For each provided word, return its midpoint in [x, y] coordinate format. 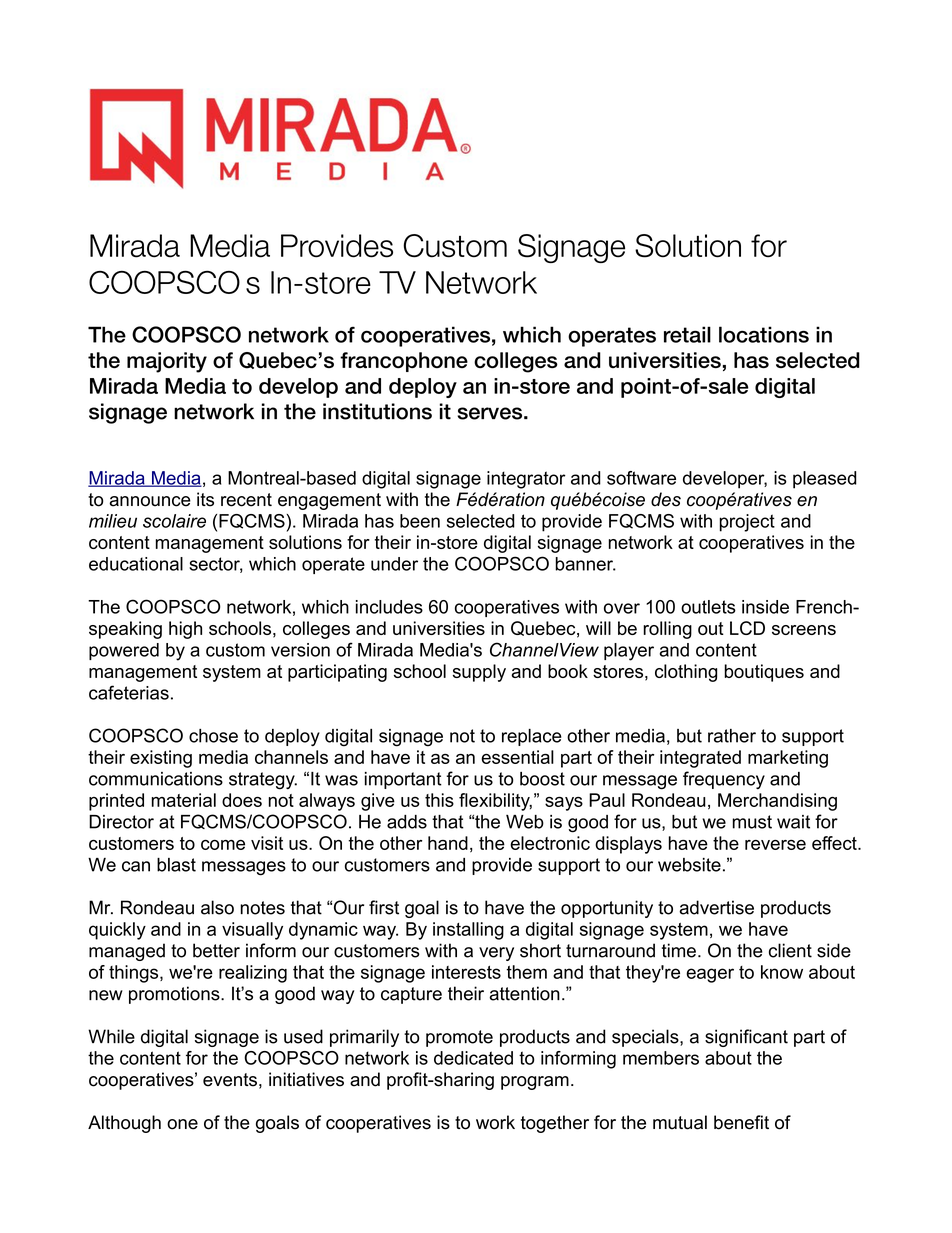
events [230, 1080]
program [535, 1083]
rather [732, 736]
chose [213, 736]
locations [764, 334]
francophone [404, 362]
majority [167, 362]
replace [532, 737]
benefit [741, 1122]
